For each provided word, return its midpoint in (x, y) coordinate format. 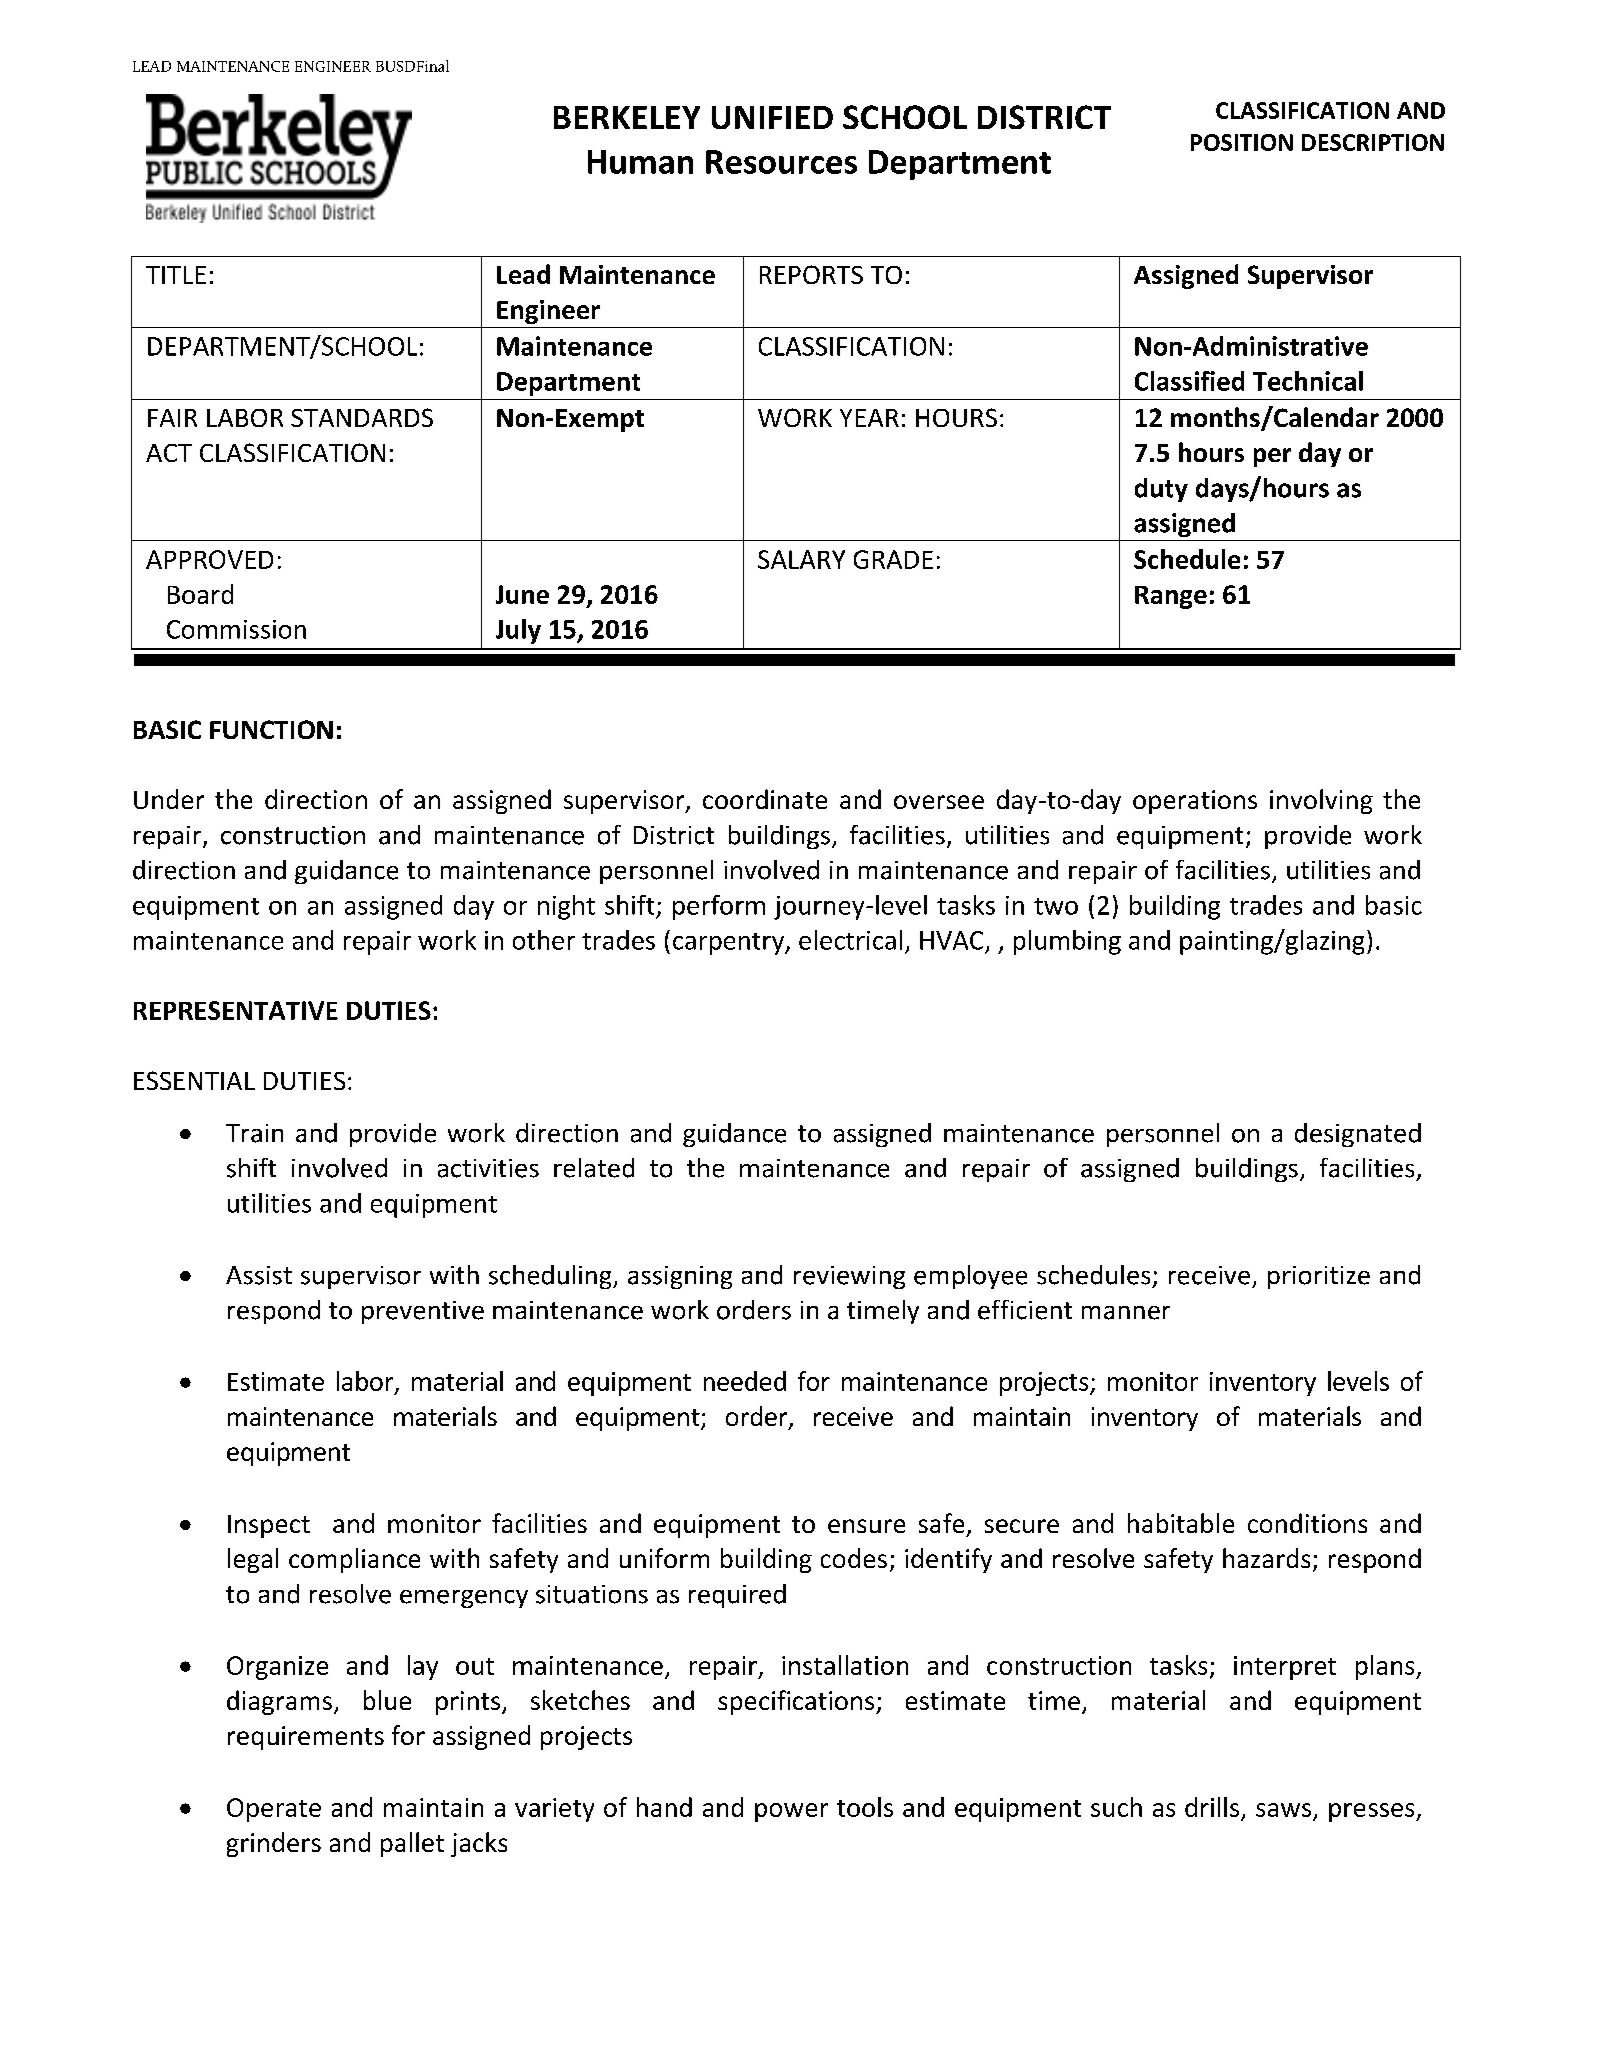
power (791, 1812)
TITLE (176, 275)
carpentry (729, 944)
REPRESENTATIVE (236, 1010)
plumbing (1067, 942)
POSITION (1242, 142)
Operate (274, 1810)
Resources (781, 162)
